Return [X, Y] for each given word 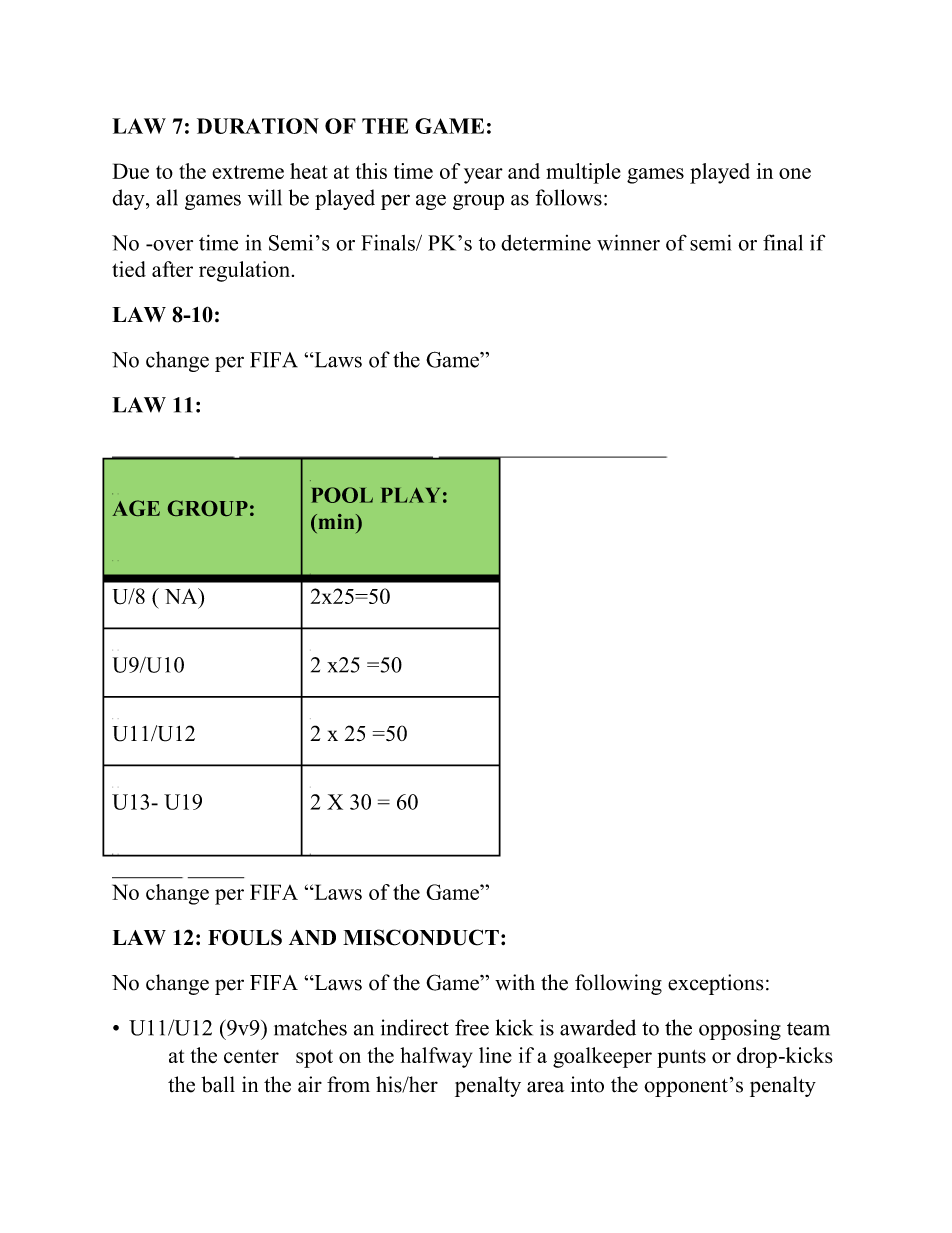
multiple [583, 173]
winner [628, 242]
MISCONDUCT [421, 937]
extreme [248, 172]
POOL [342, 495]
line [495, 1055]
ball [218, 1084]
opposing [740, 1029]
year [483, 176]
